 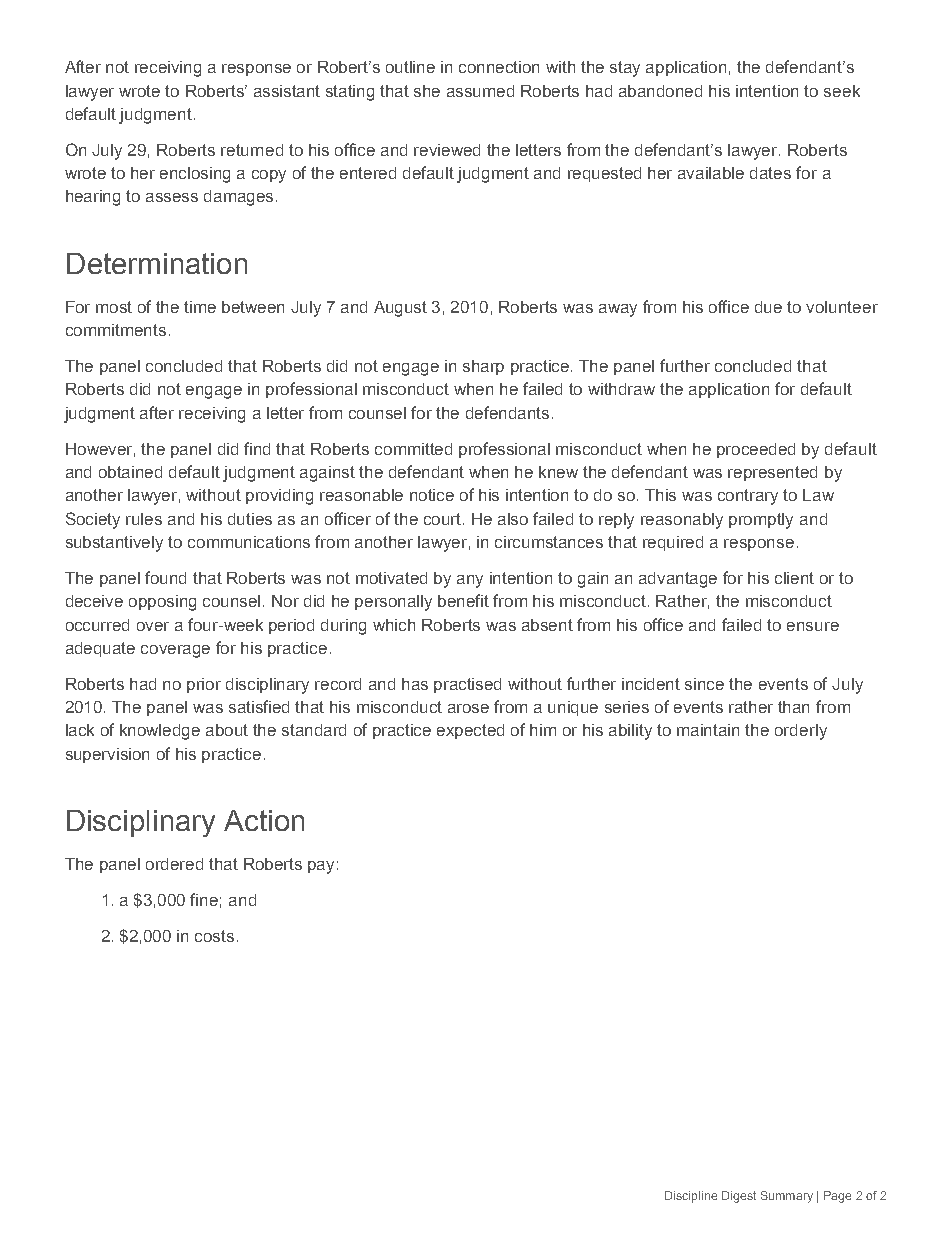 What do you see at coordinates (174, 864) in the screenshot?
I see `ordered` at bounding box center [174, 864].
